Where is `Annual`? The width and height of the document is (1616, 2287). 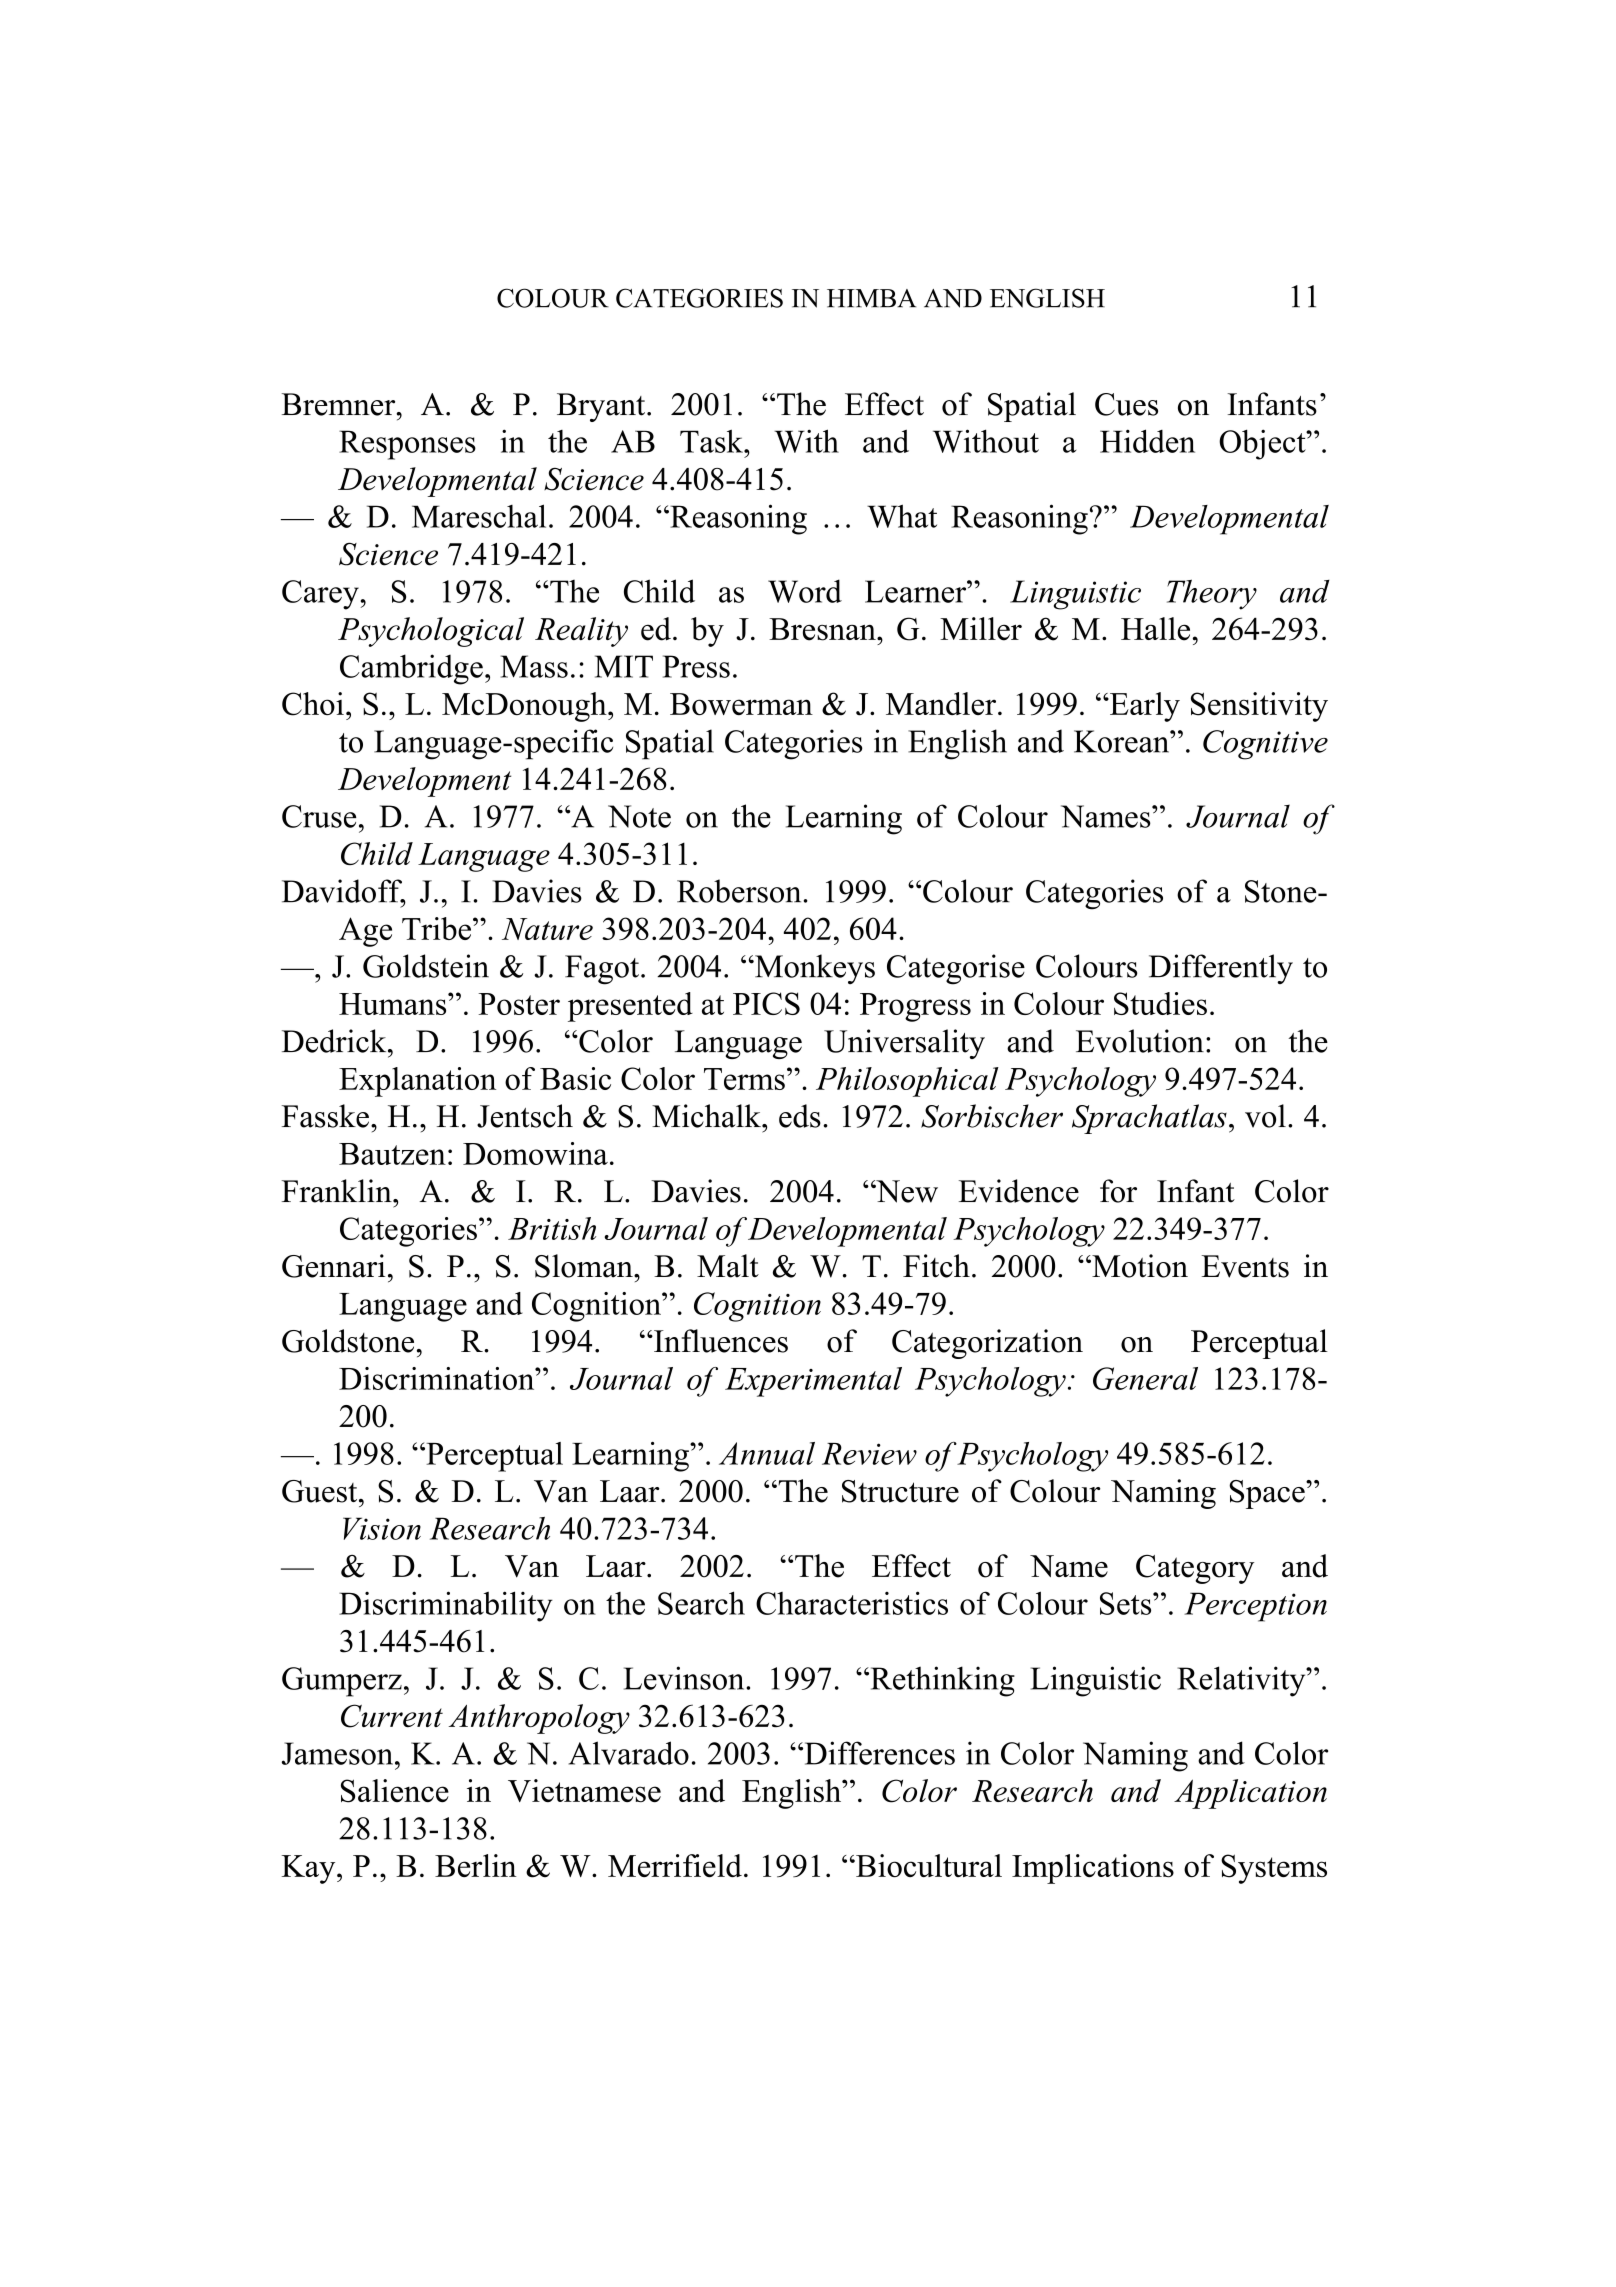 Annual is located at coordinates (767, 1453).
